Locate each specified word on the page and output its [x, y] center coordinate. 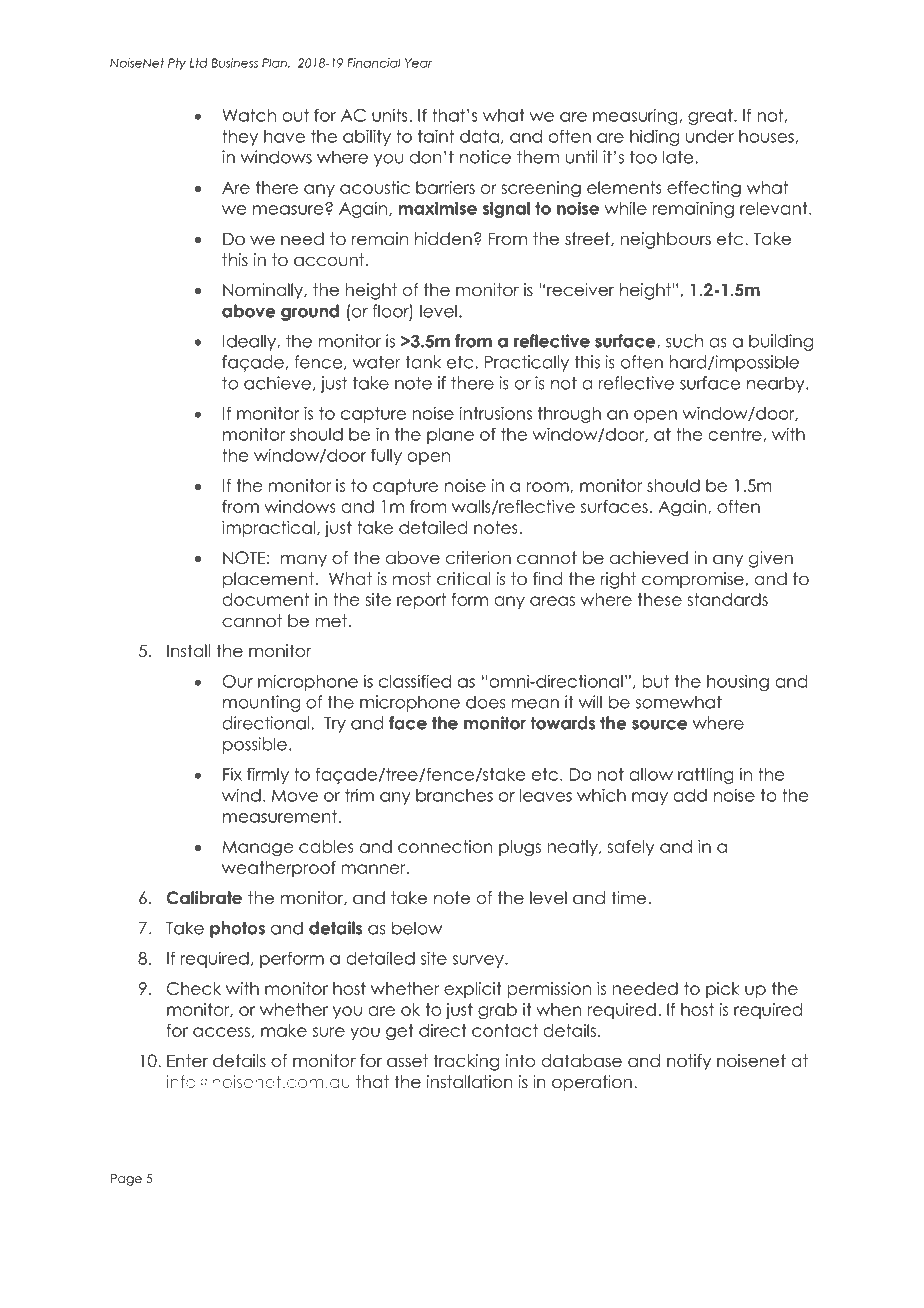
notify [689, 1062]
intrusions [496, 413]
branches [454, 795]
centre [736, 435]
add [690, 795]
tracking [466, 1062]
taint [436, 136]
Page [126, 1180]
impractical [268, 529]
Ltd [199, 63]
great [711, 117]
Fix [232, 774]
